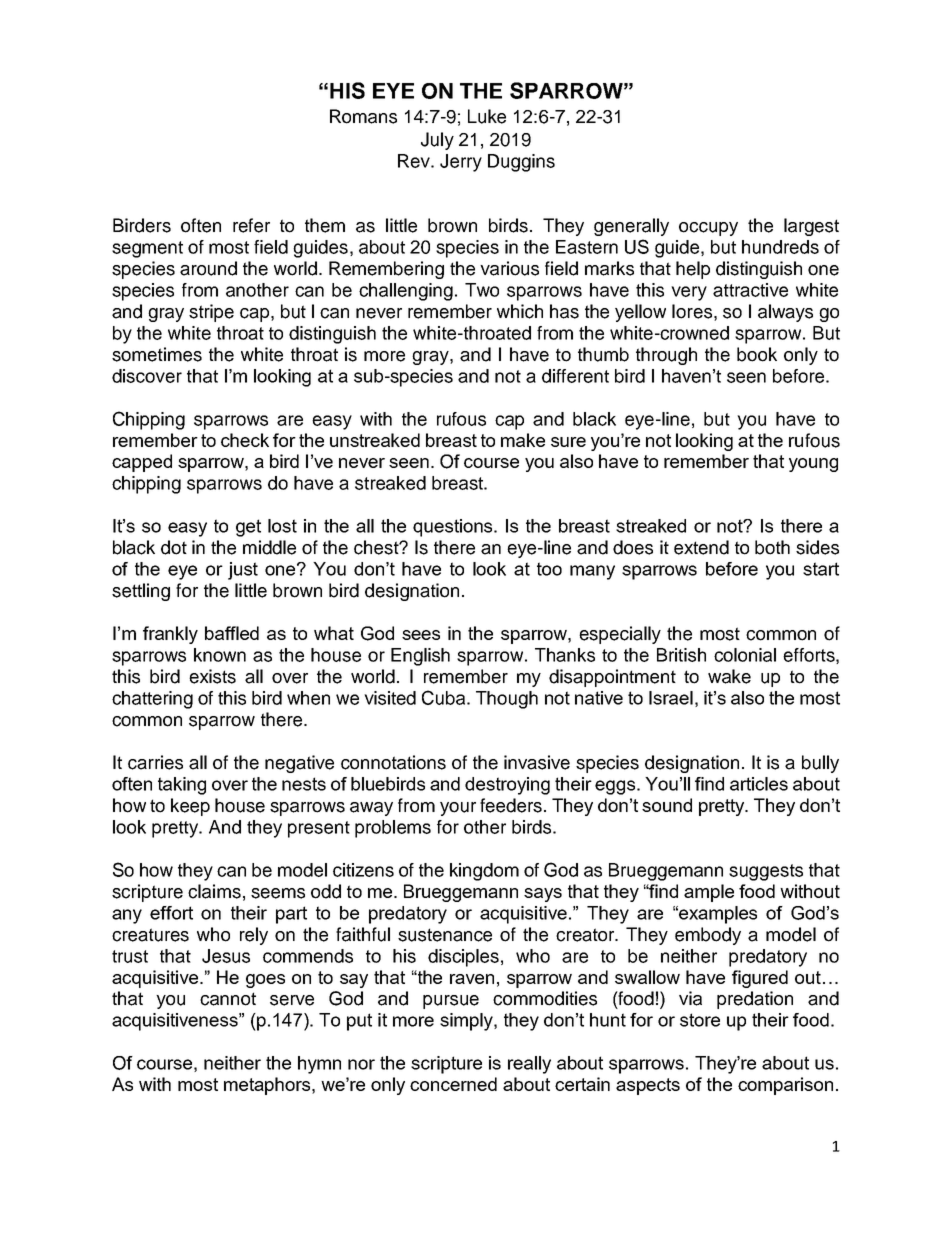 The height and width of the screenshot is (1233, 952). I want to click on suggests, so click(766, 872).
